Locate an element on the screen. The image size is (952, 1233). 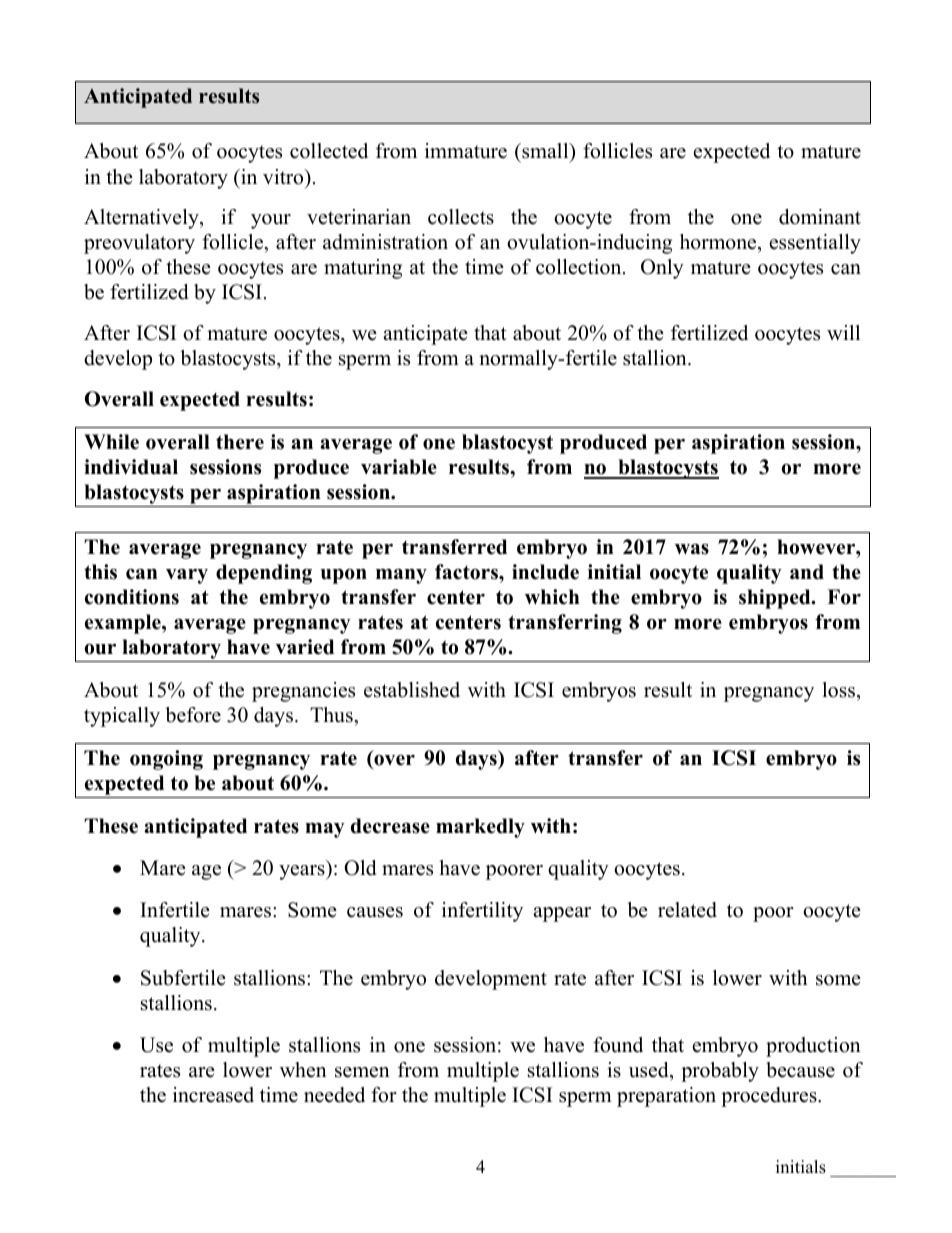
Alternatively is located at coordinates (142, 219).
